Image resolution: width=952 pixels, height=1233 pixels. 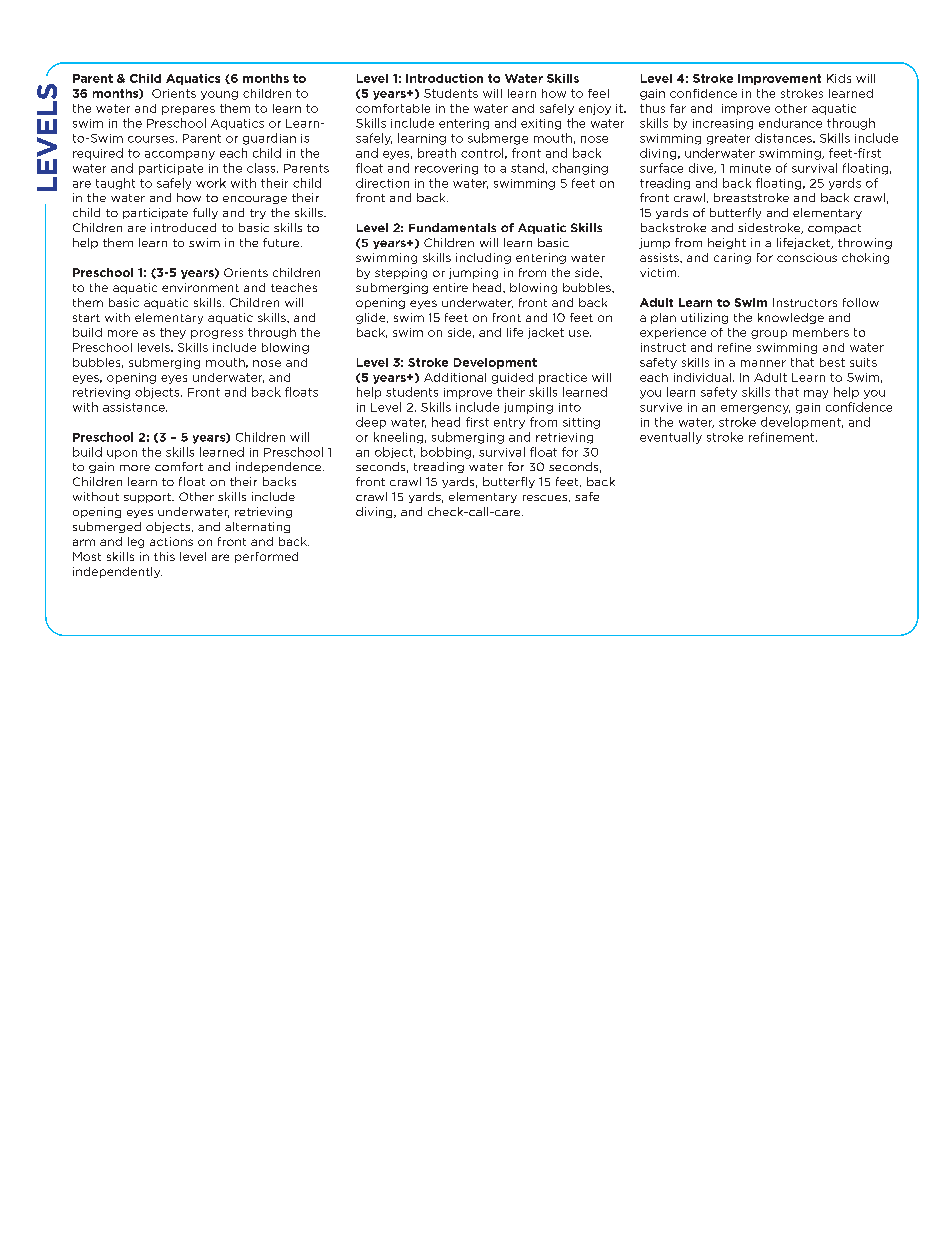 What do you see at coordinates (164, 556) in the document?
I see `this` at bounding box center [164, 556].
